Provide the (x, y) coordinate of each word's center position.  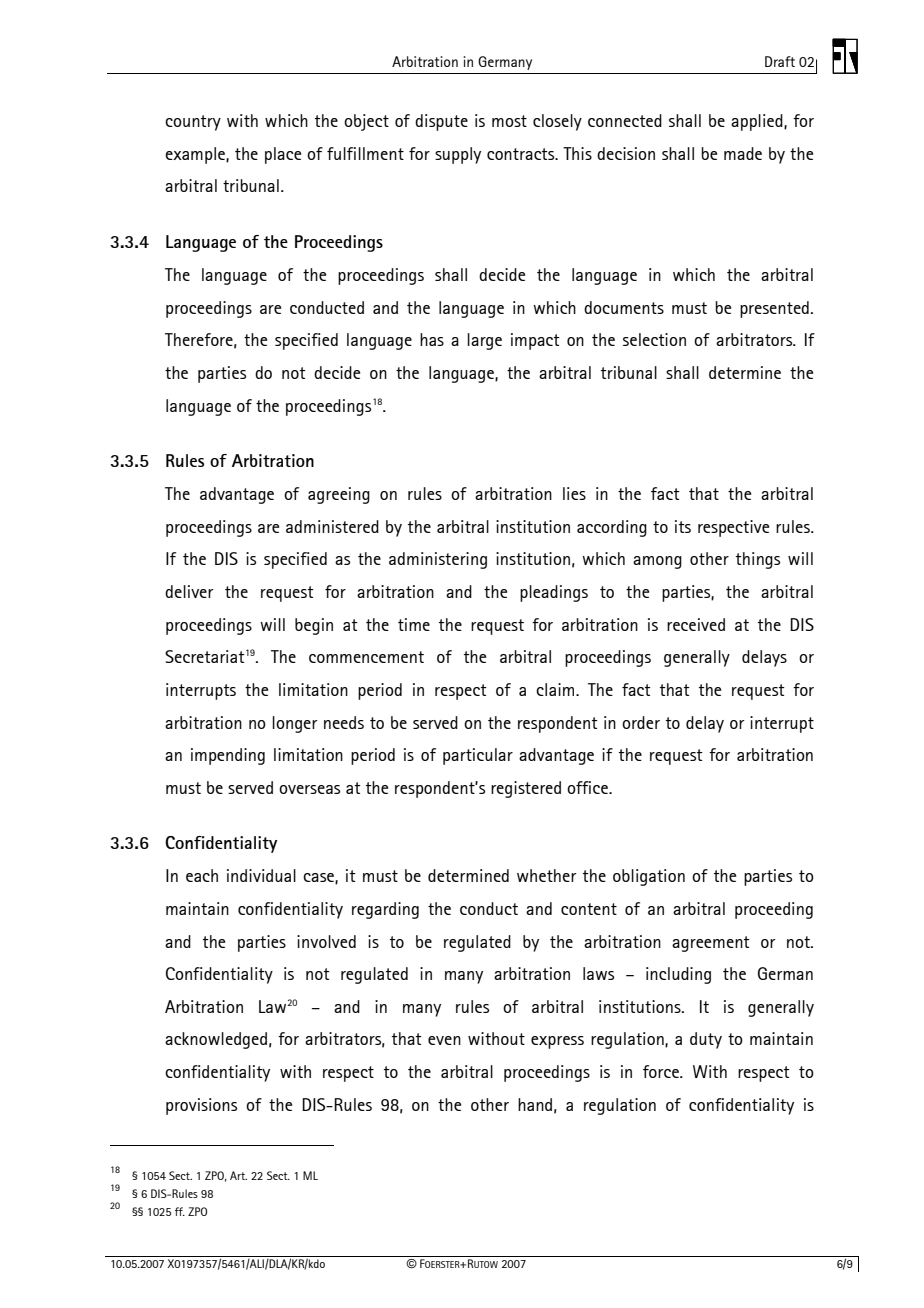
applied (758, 122)
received (696, 624)
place (283, 155)
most (509, 121)
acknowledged (216, 1040)
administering (438, 560)
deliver (189, 591)
